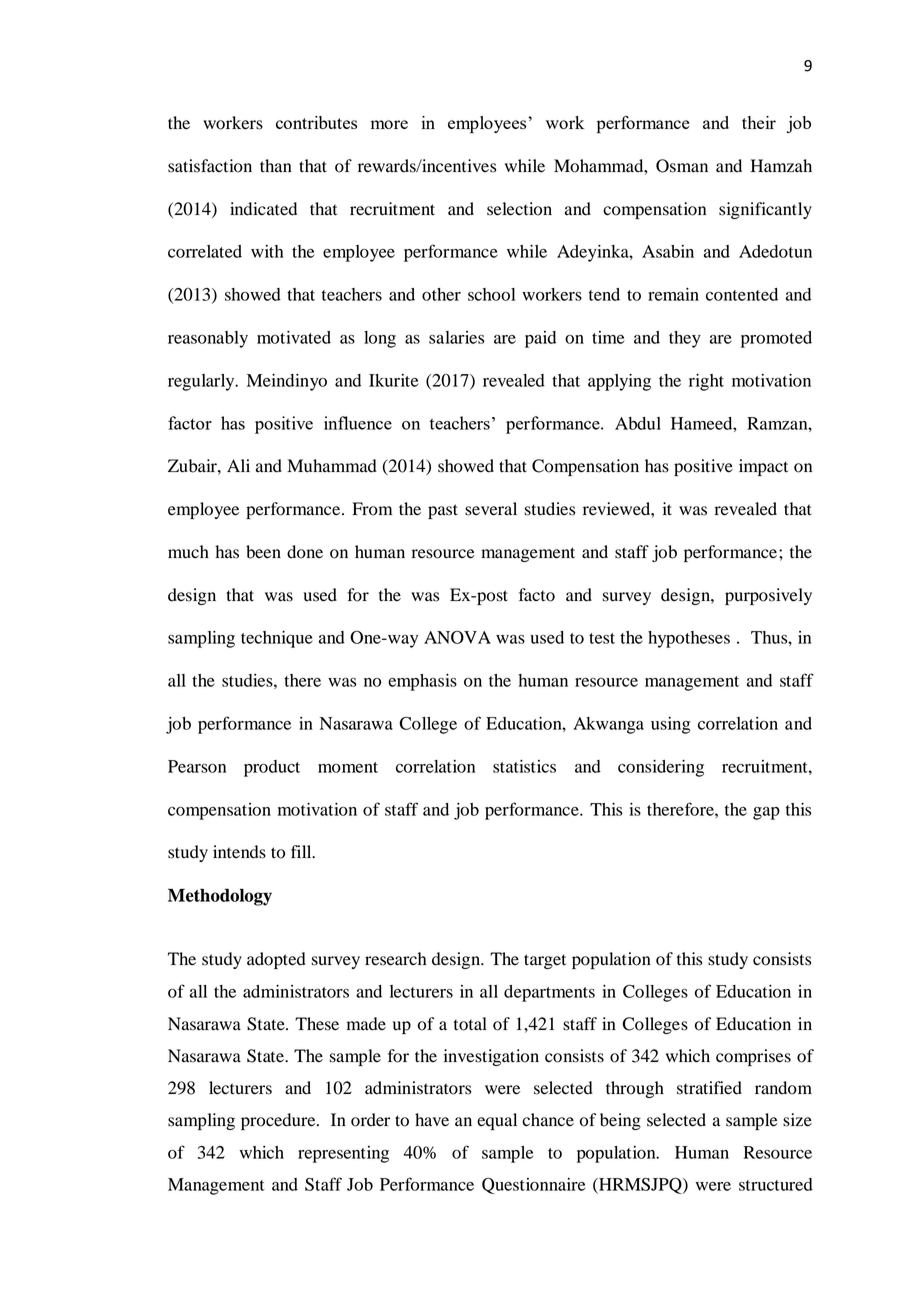  What do you see at coordinates (276, 165) in the screenshot?
I see `than` at bounding box center [276, 165].
